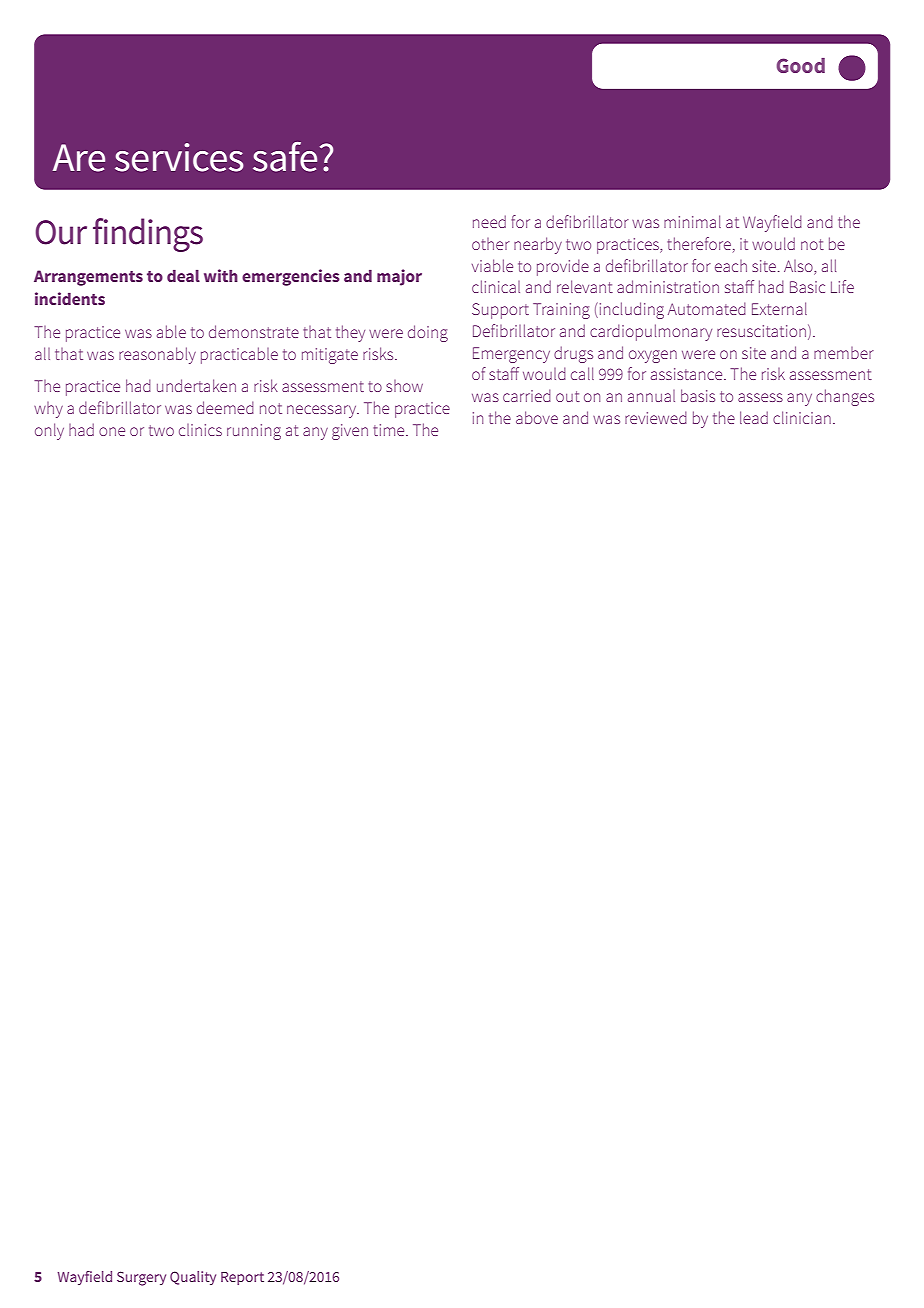 Image resolution: width=924 pixels, height=1308 pixels. I want to click on lead, so click(754, 417).
